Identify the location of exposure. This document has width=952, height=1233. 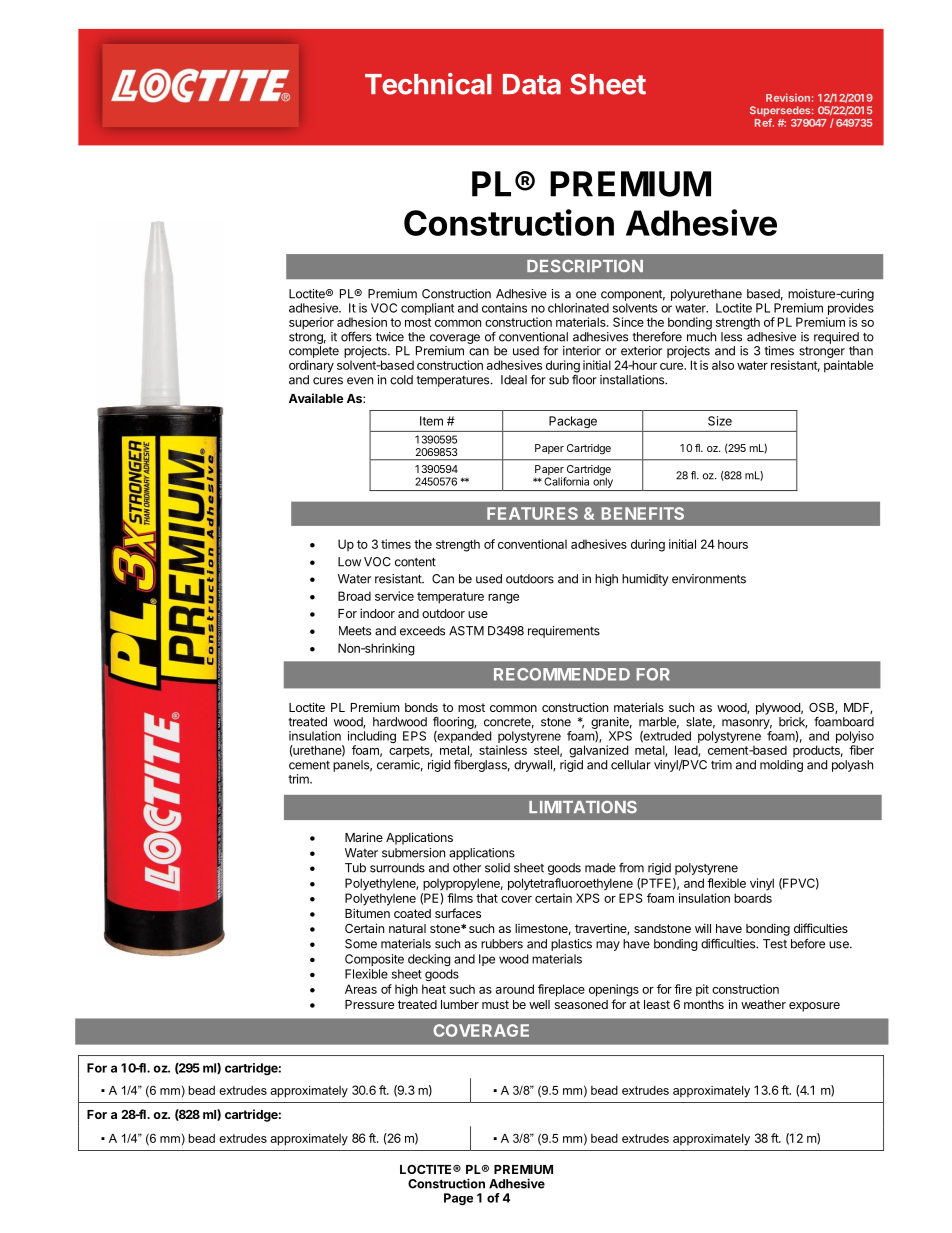
(814, 1007).
